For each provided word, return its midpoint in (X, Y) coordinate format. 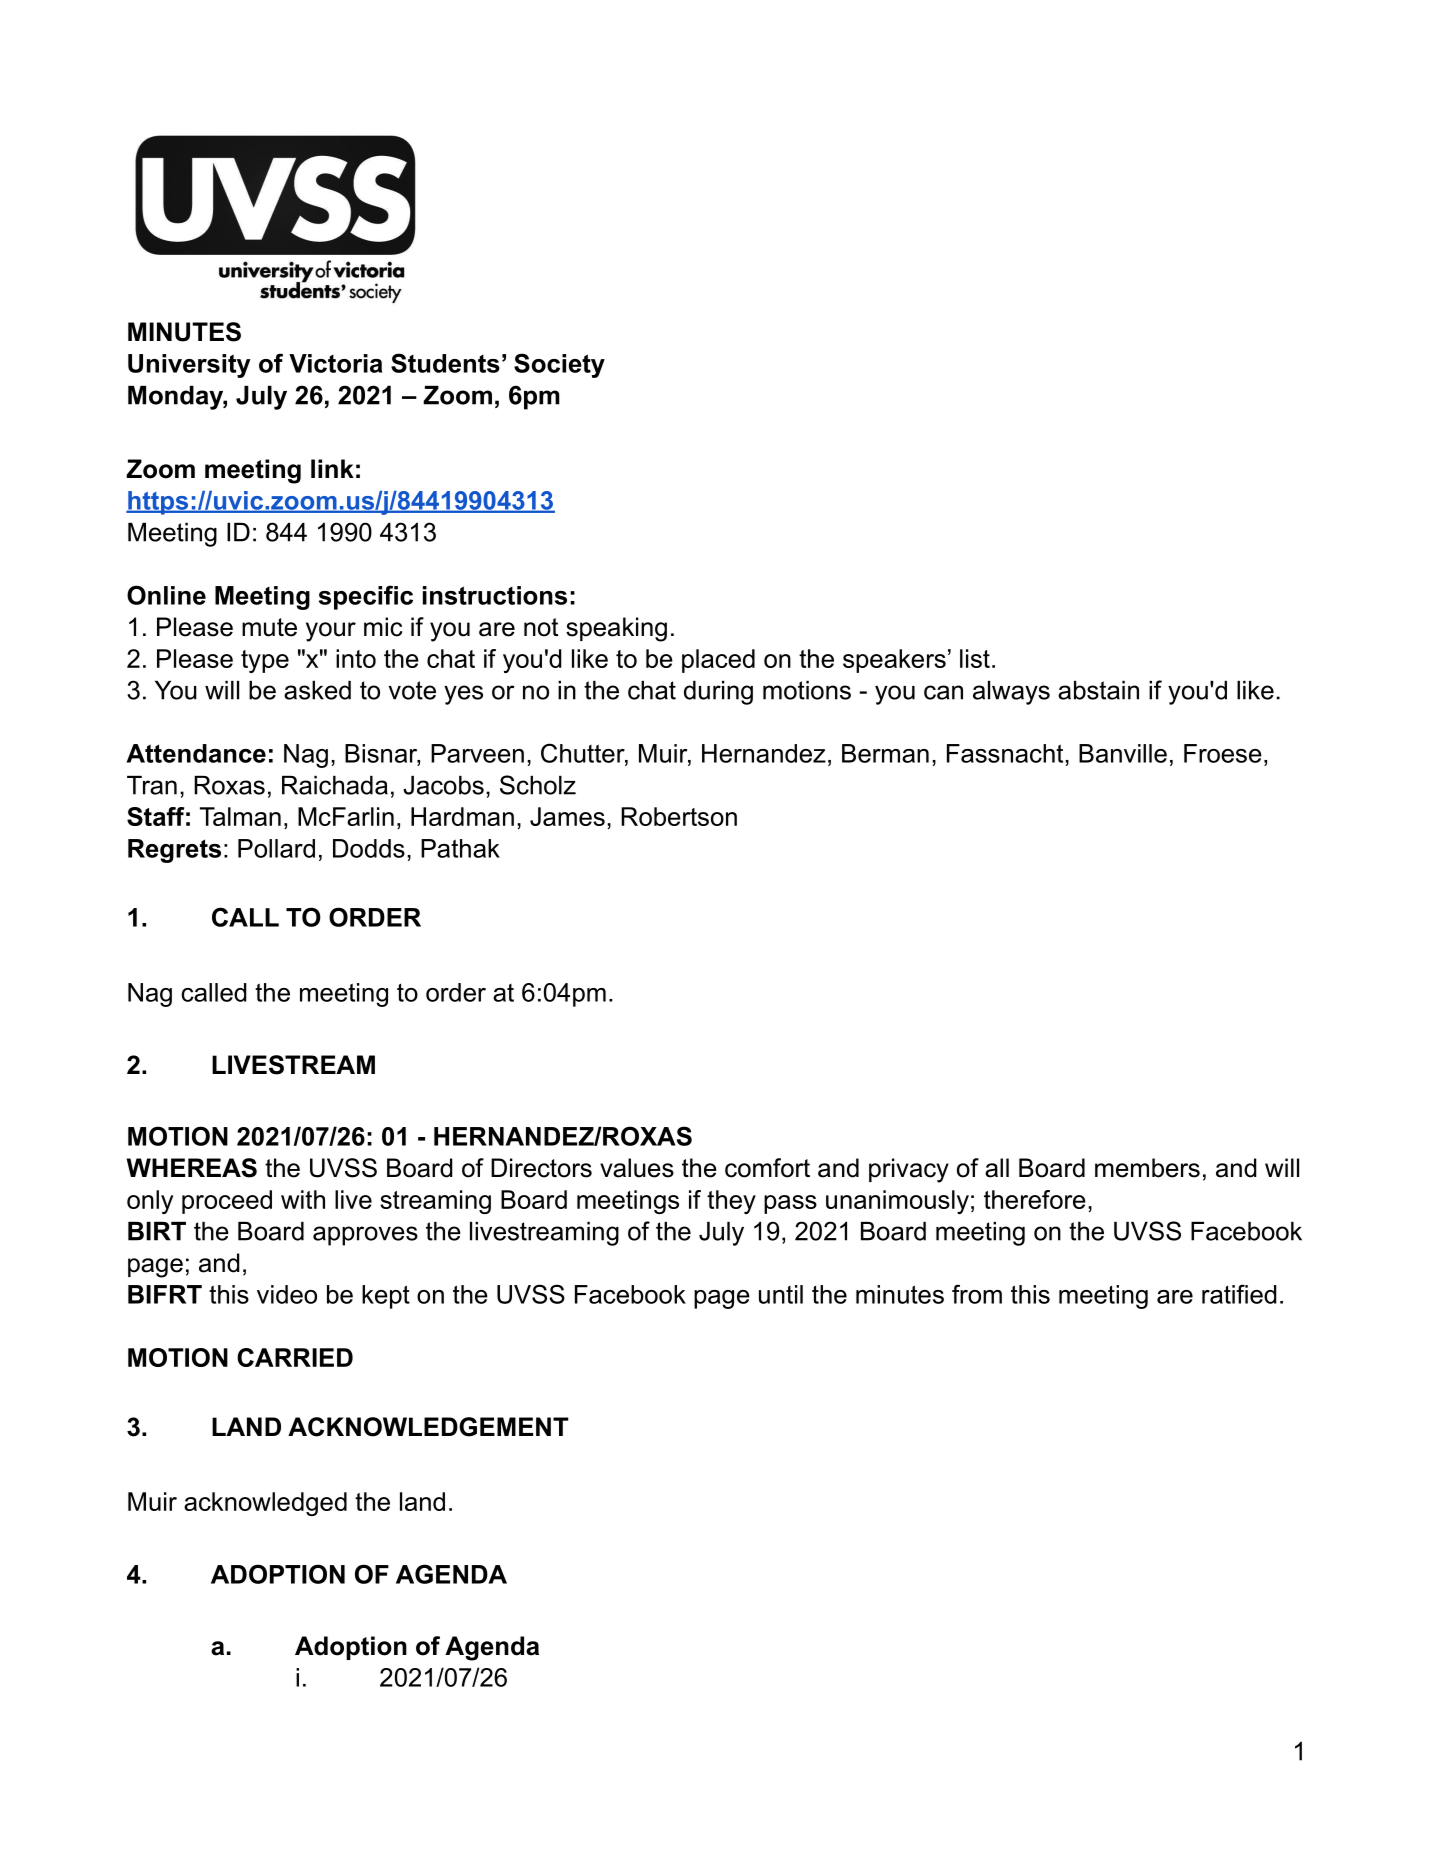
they (731, 1202)
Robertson (679, 816)
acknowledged (265, 1504)
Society (559, 365)
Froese (1223, 753)
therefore (1035, 1199)
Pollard (276, 848)
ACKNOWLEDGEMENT (428, 1427)
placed (718, 661)
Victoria (335, 363)
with (303, 1199)
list (975, 658)
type (265, 661)
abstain (1098, 690)
